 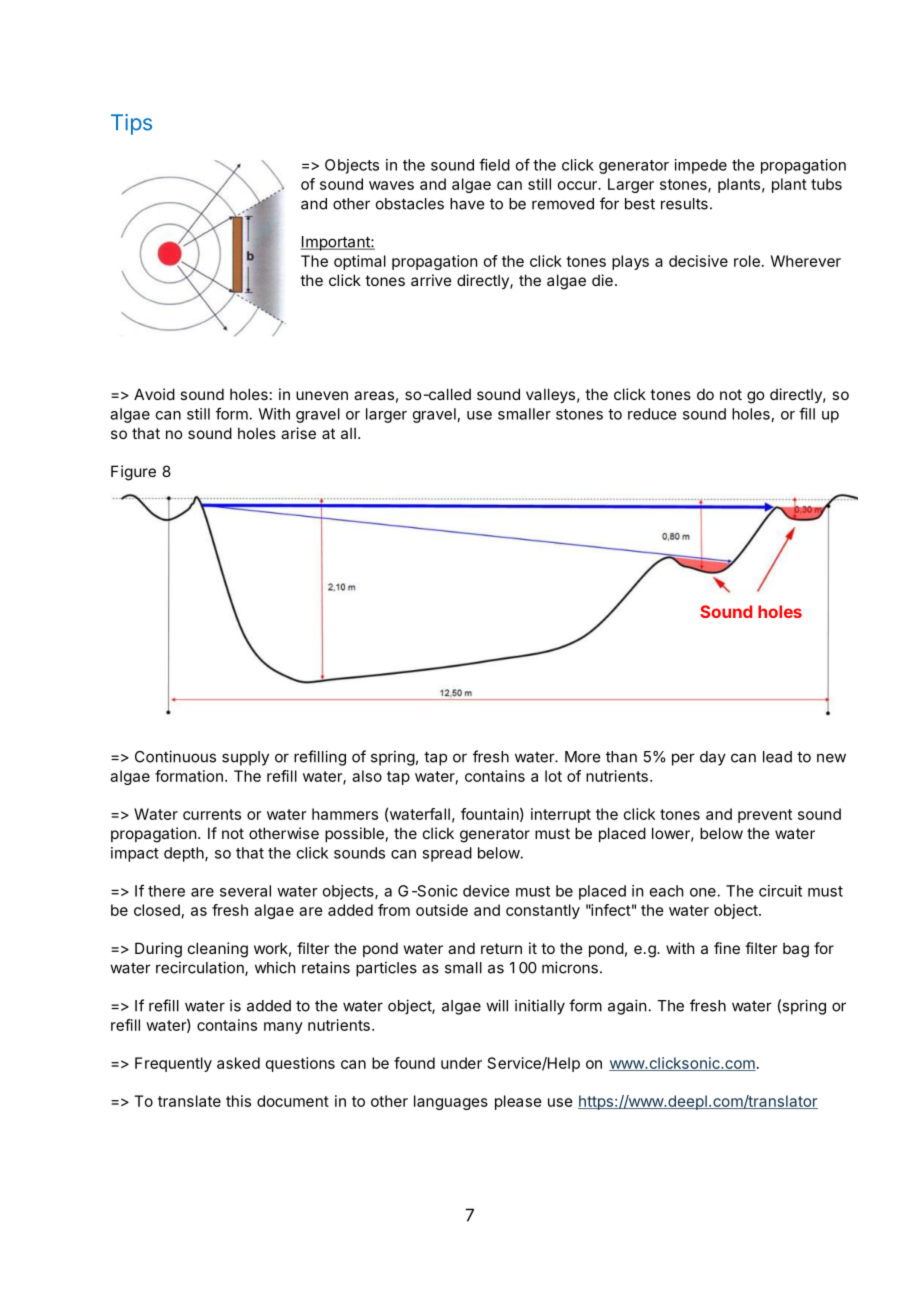 I want to click on field, so click(x=494, y=164).
